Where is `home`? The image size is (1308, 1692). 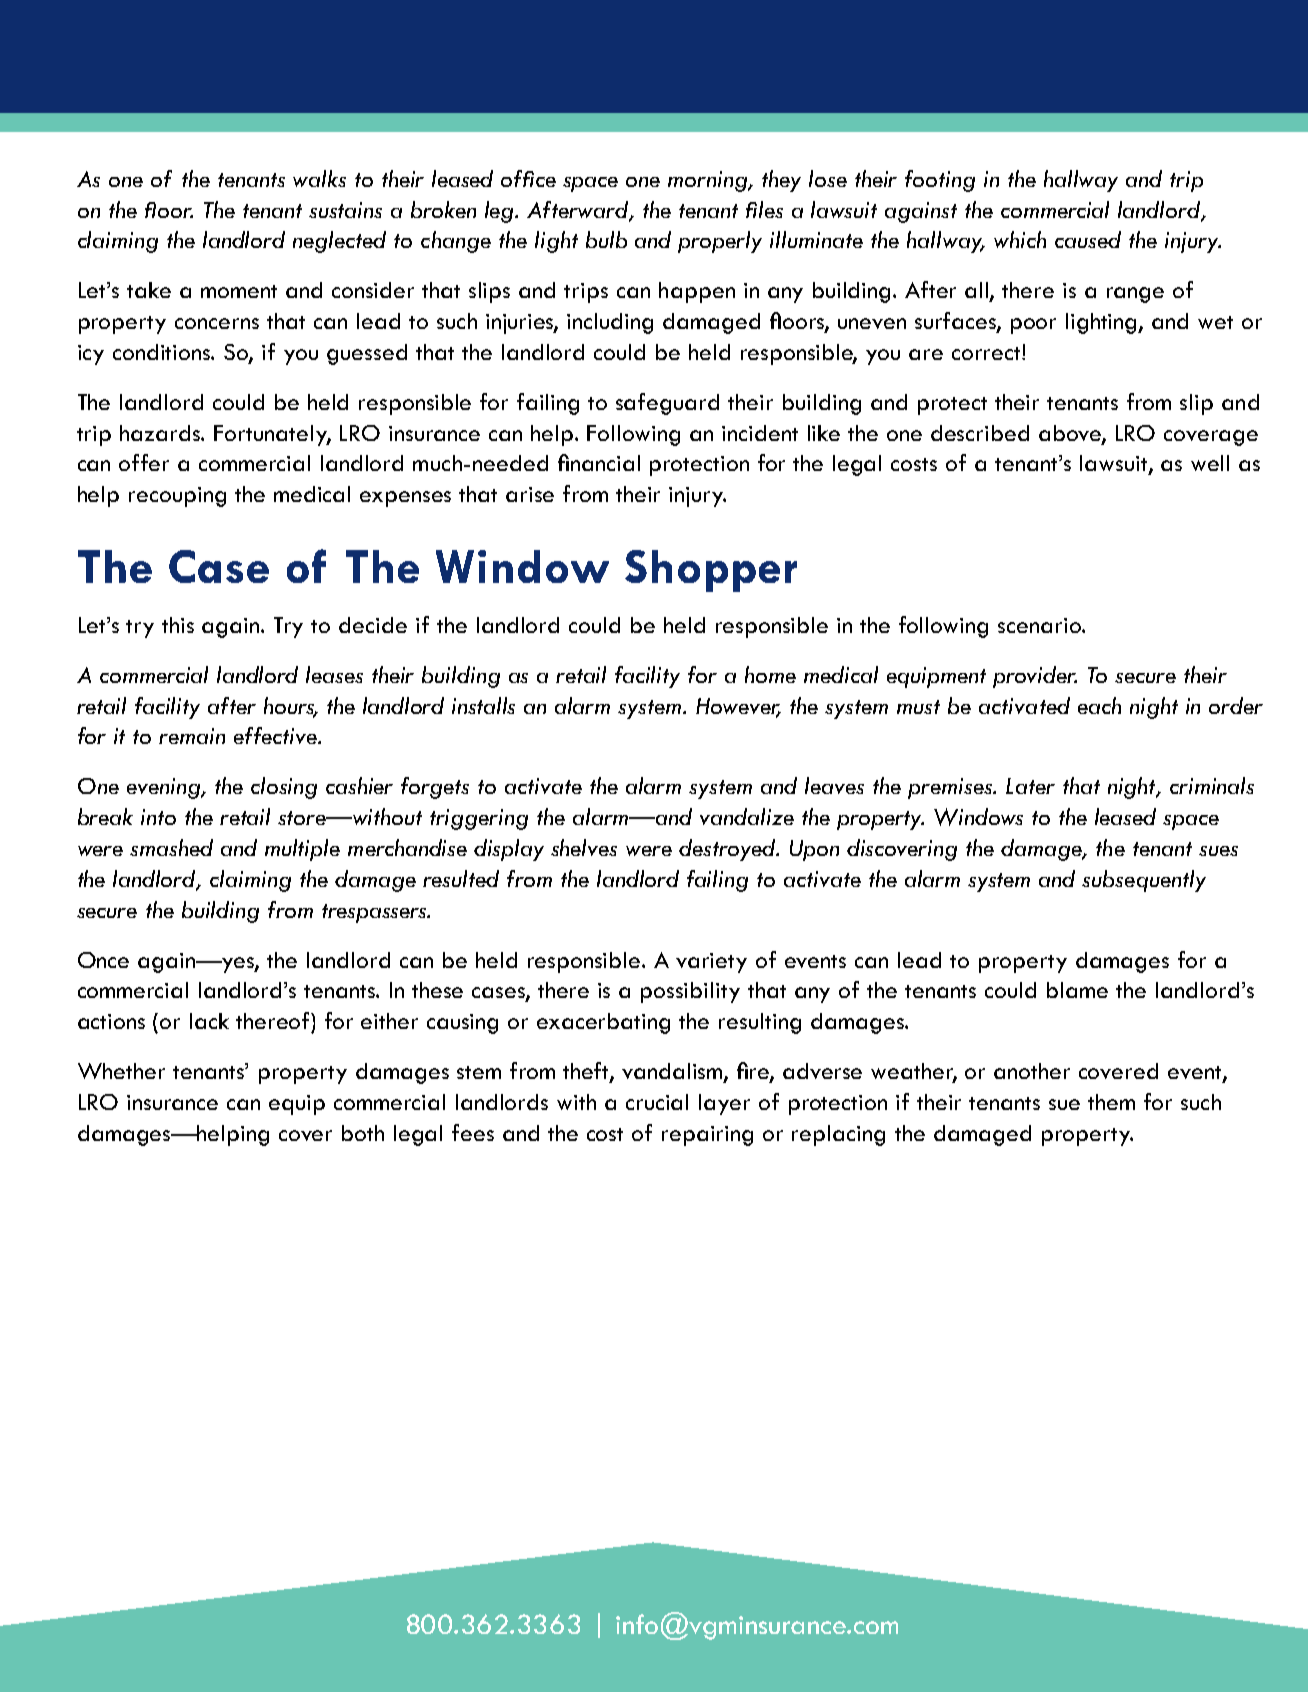 home is located at coordinates (770, 674).
